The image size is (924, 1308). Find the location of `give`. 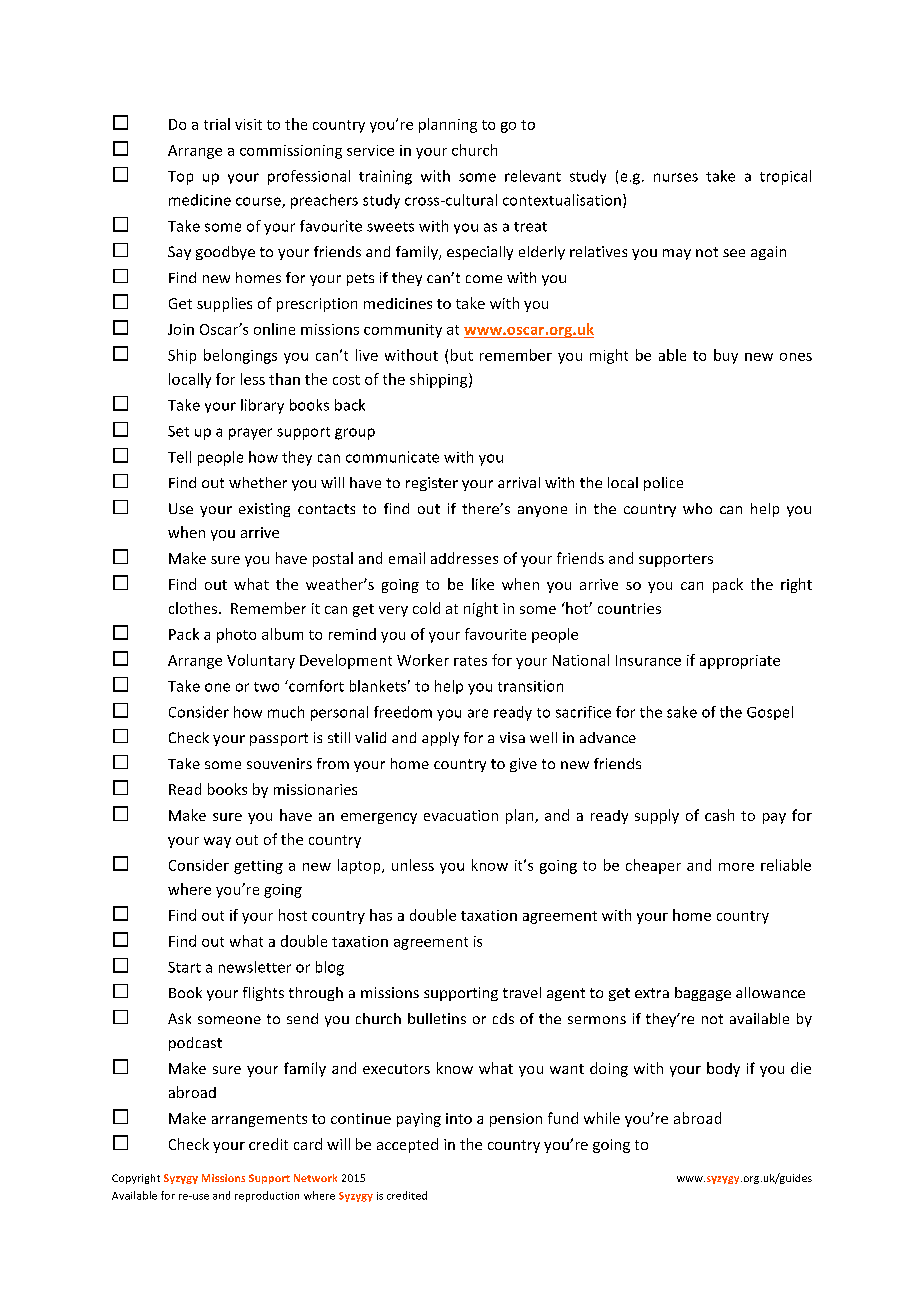

give is located at coordinates (523, 765).
